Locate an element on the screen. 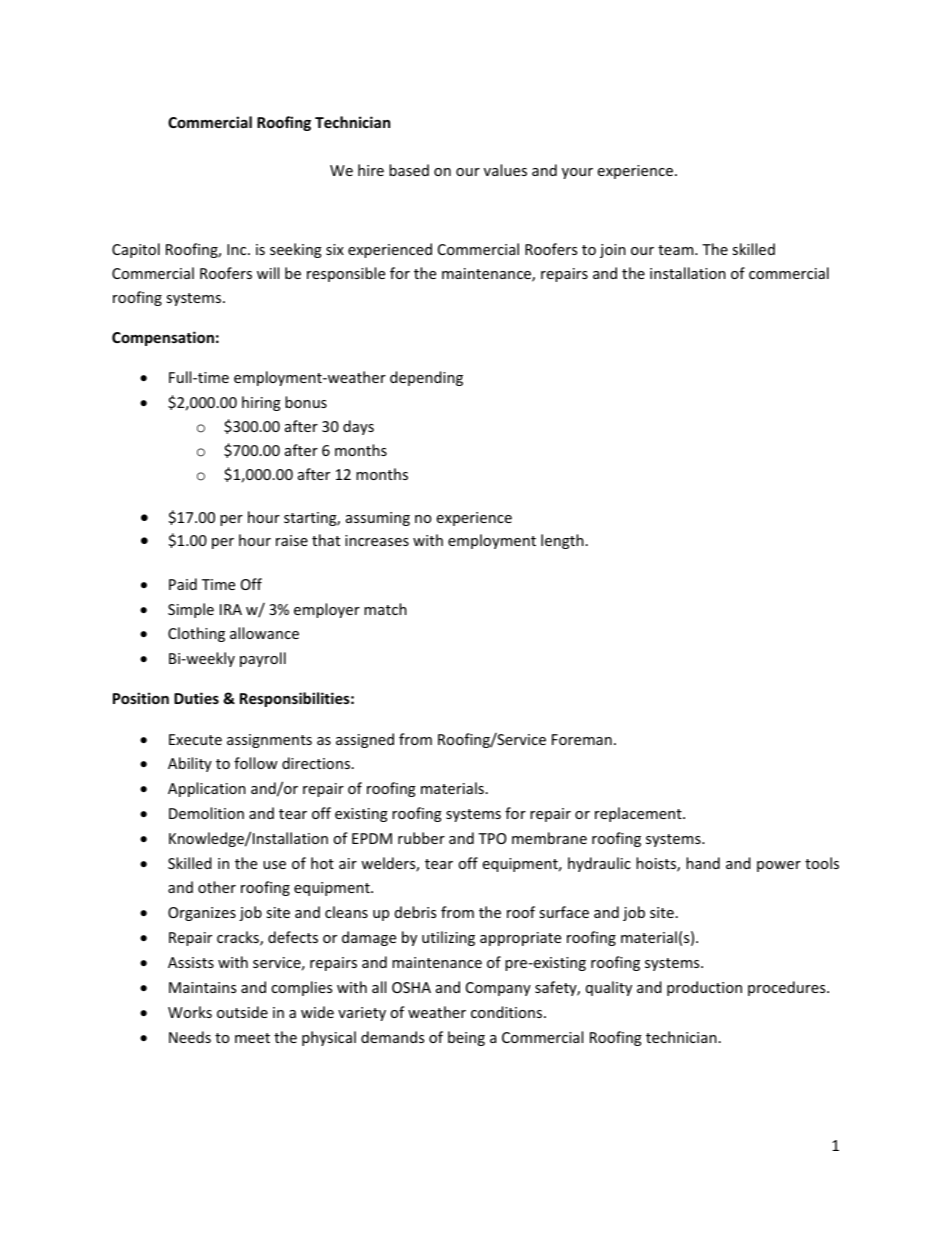 The height and width of the screenshot is (1233, 952). hiring is located at coordinates (261, 403).
